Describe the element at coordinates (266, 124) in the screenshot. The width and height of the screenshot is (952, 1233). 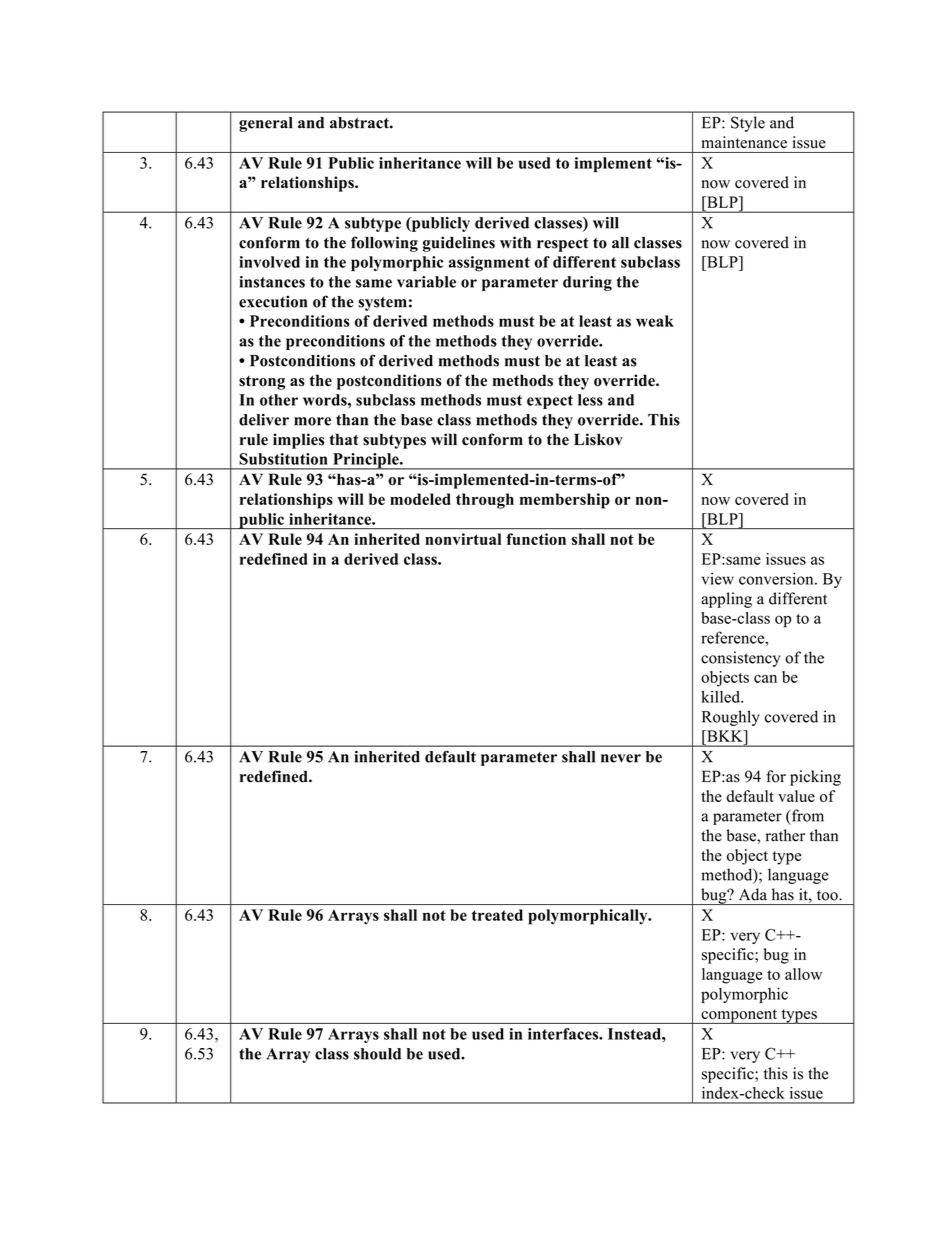
I see `general` at that location.
